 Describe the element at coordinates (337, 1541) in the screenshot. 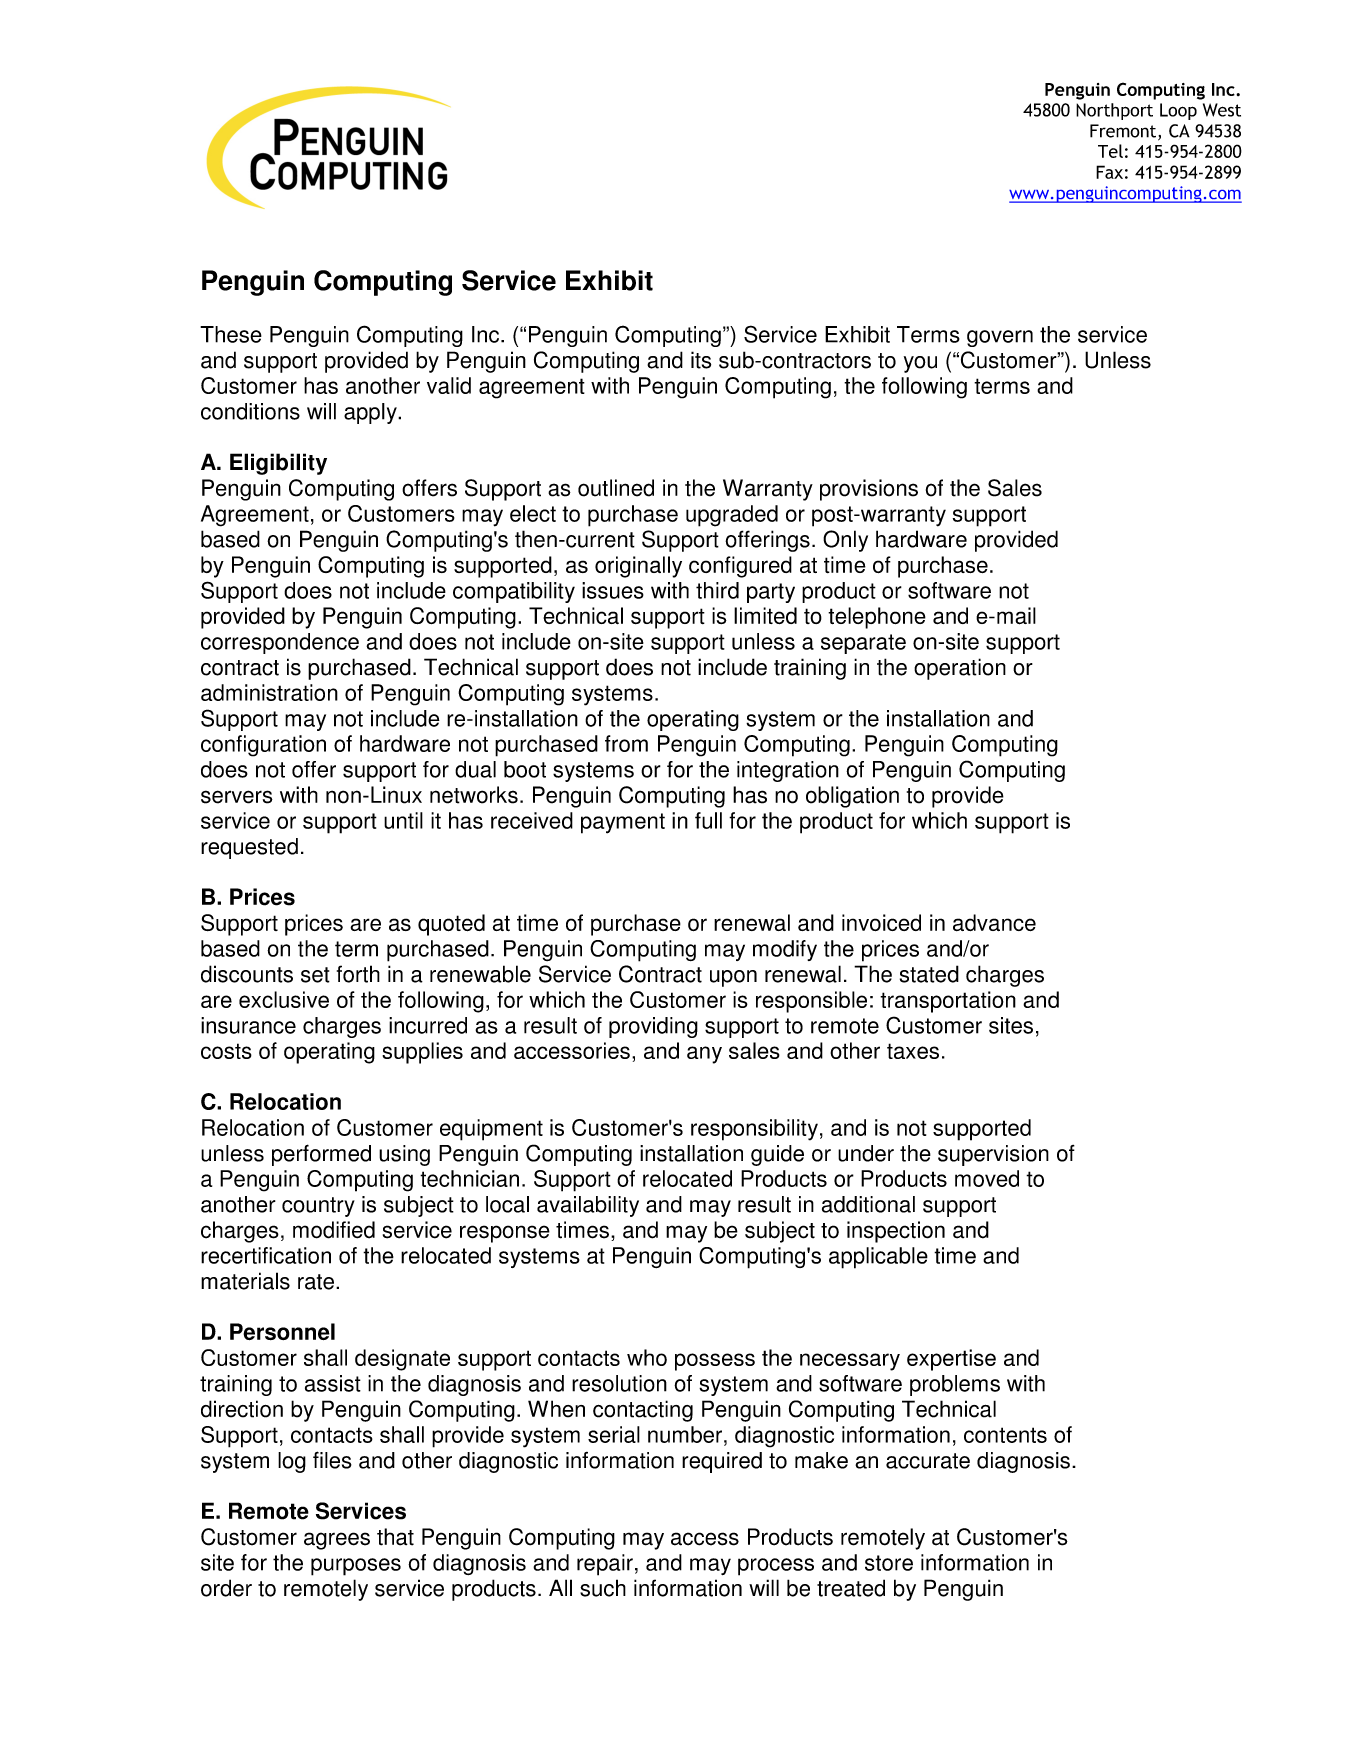

I see `agrees` at that location.
